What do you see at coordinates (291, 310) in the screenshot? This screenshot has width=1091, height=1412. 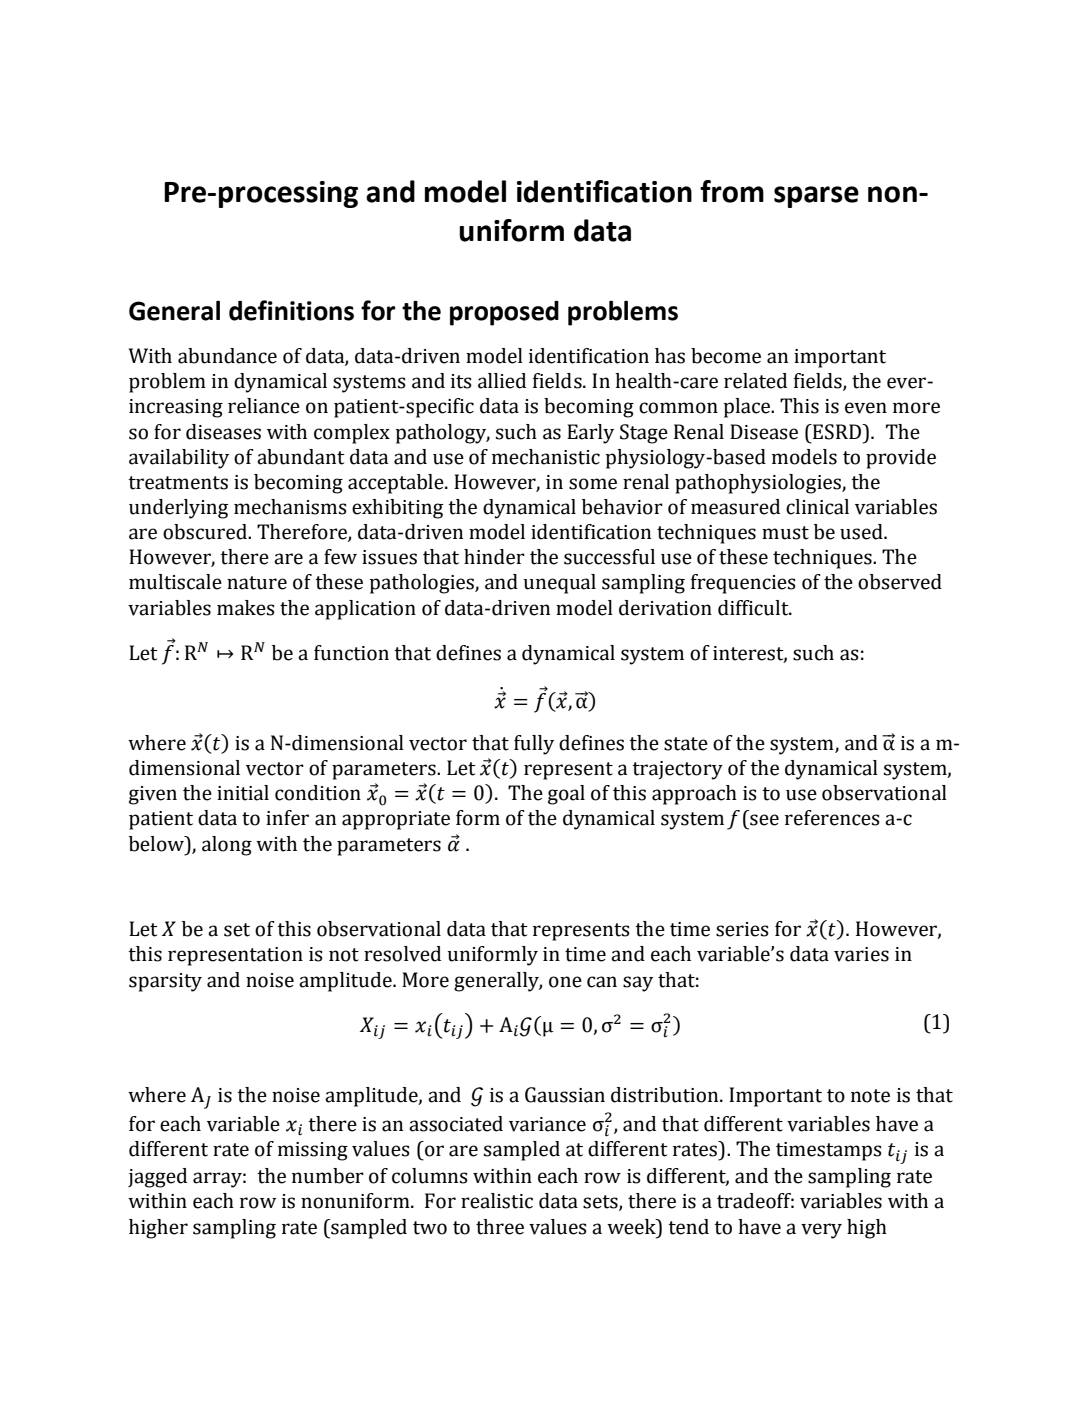 I see `definitions` at bounding box center [291, 310].
